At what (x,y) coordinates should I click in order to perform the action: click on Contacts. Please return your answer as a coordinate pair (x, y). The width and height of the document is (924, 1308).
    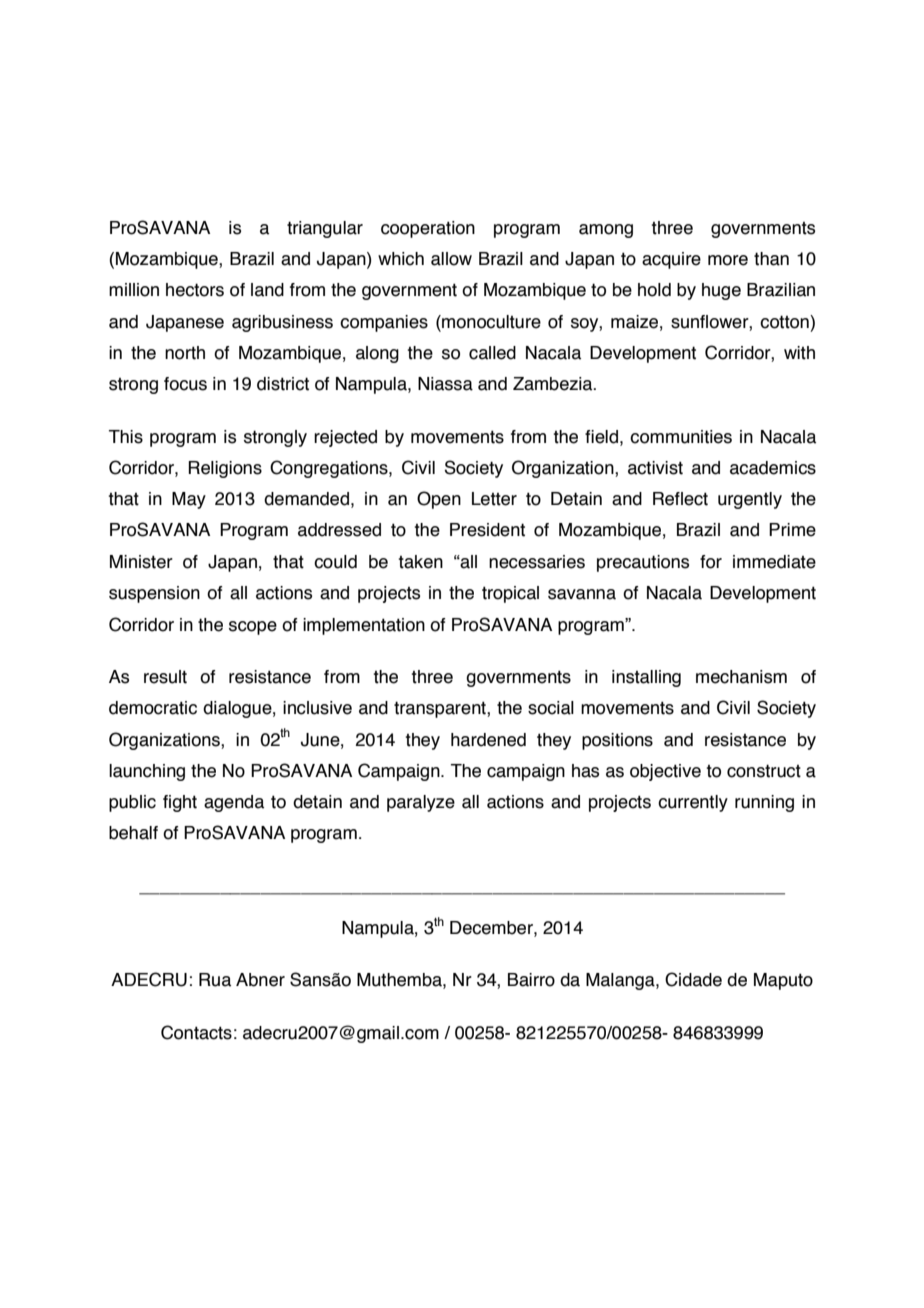
    Looking at the image, I should click on (196, 1032).
